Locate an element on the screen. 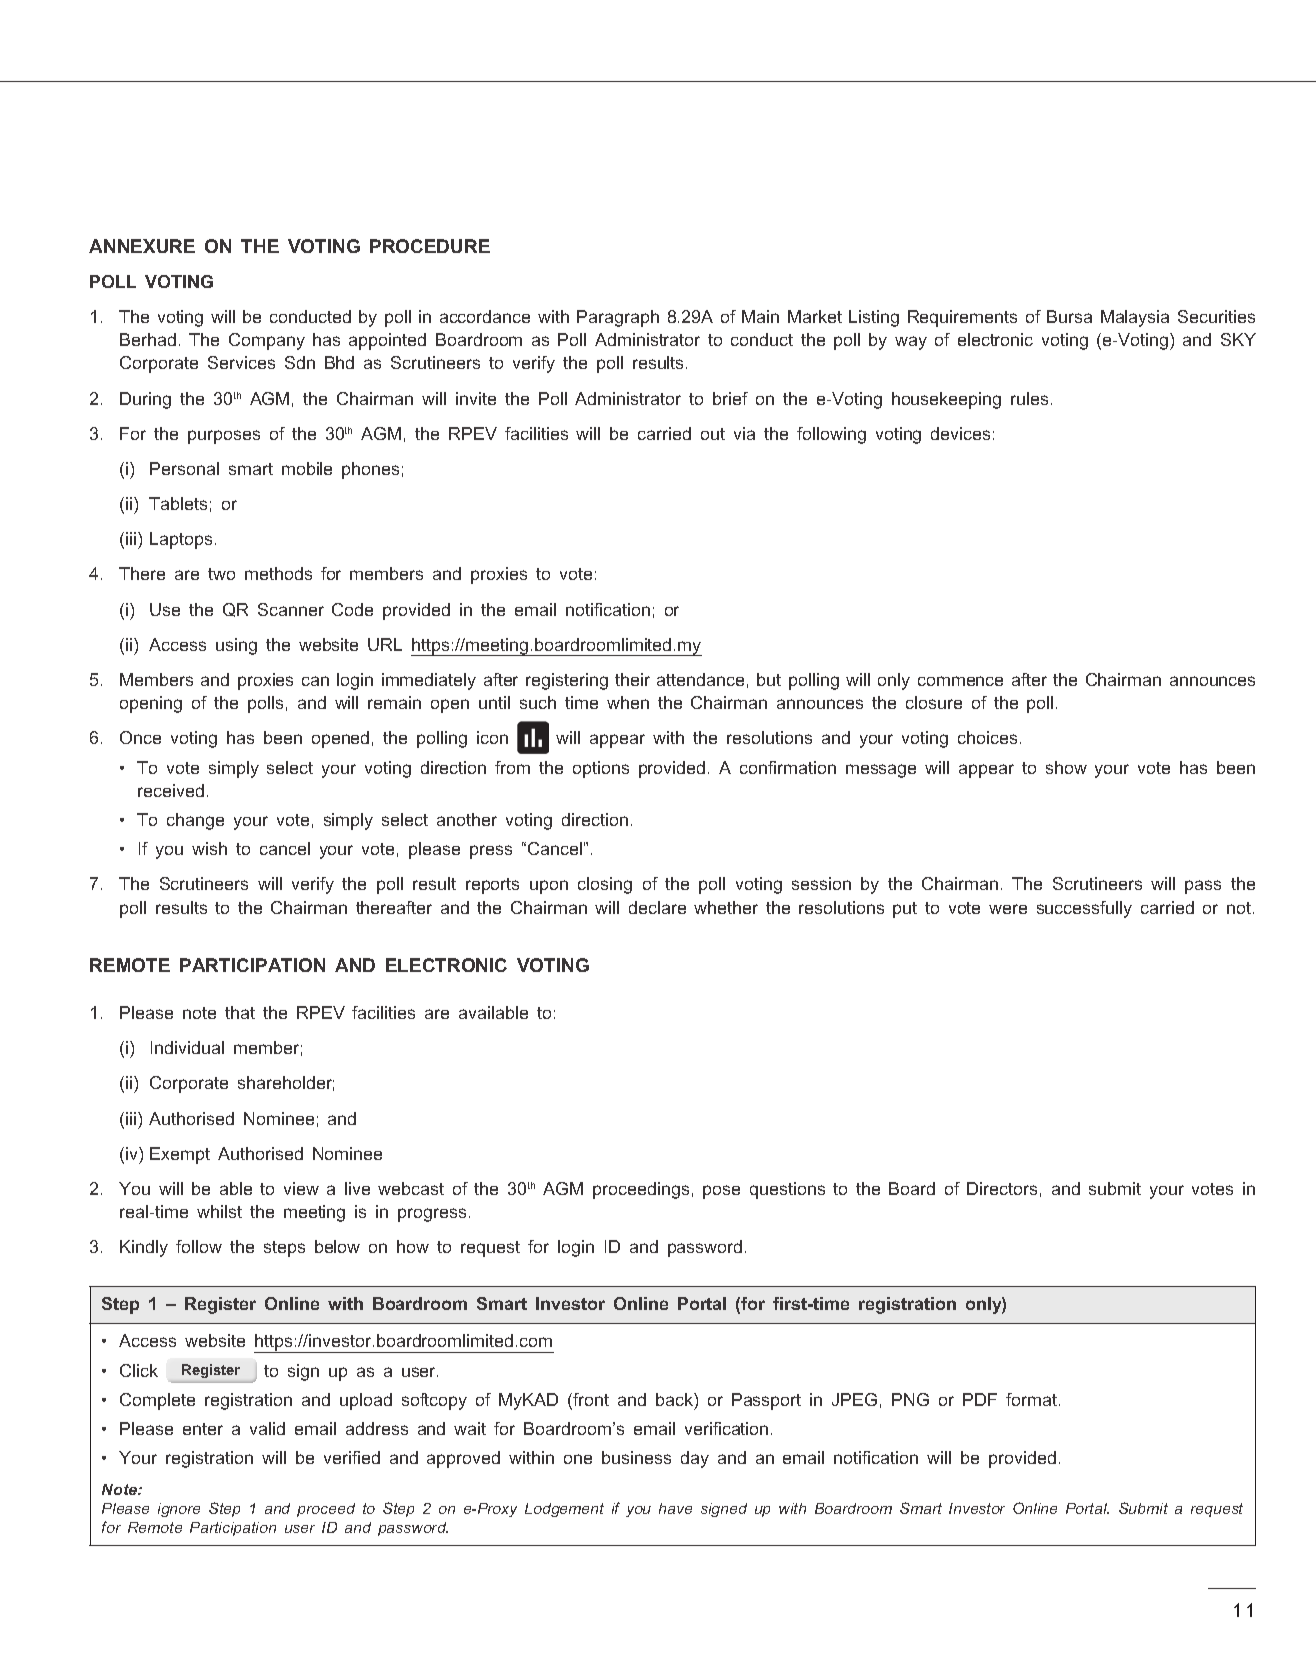  Paragraph is located at coordinates (618, 318).
